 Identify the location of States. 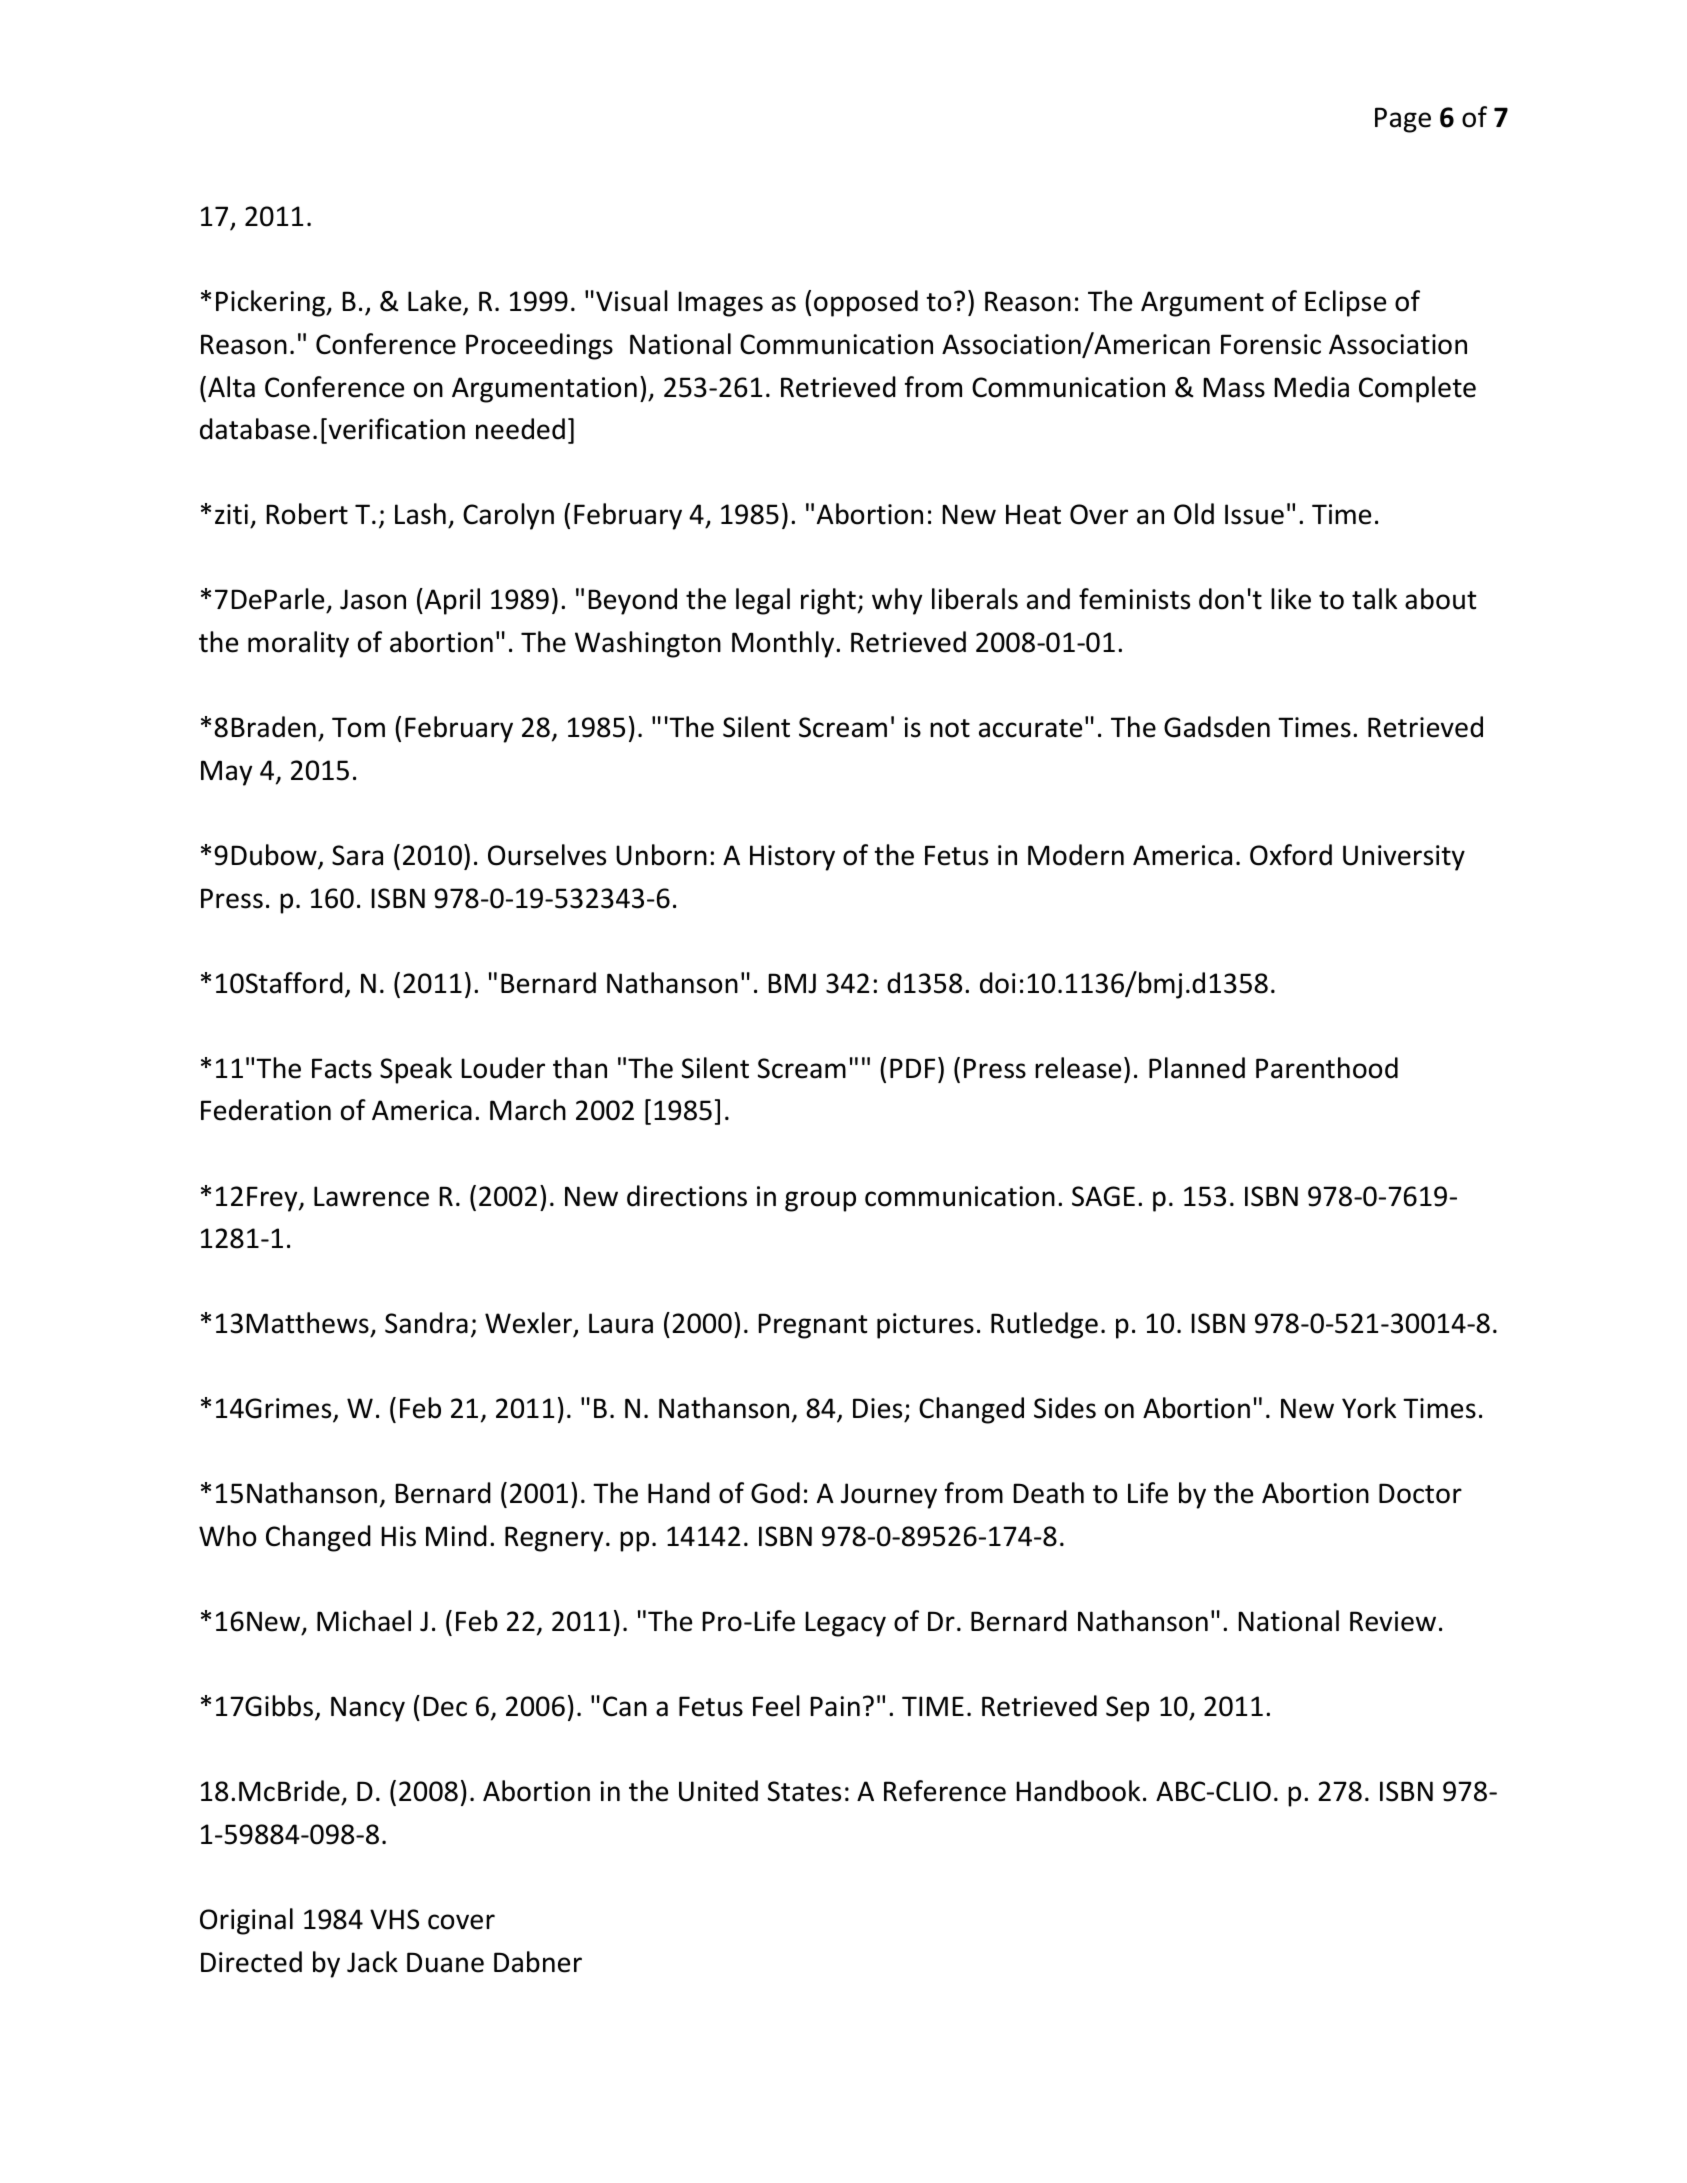
(804, 1791).
